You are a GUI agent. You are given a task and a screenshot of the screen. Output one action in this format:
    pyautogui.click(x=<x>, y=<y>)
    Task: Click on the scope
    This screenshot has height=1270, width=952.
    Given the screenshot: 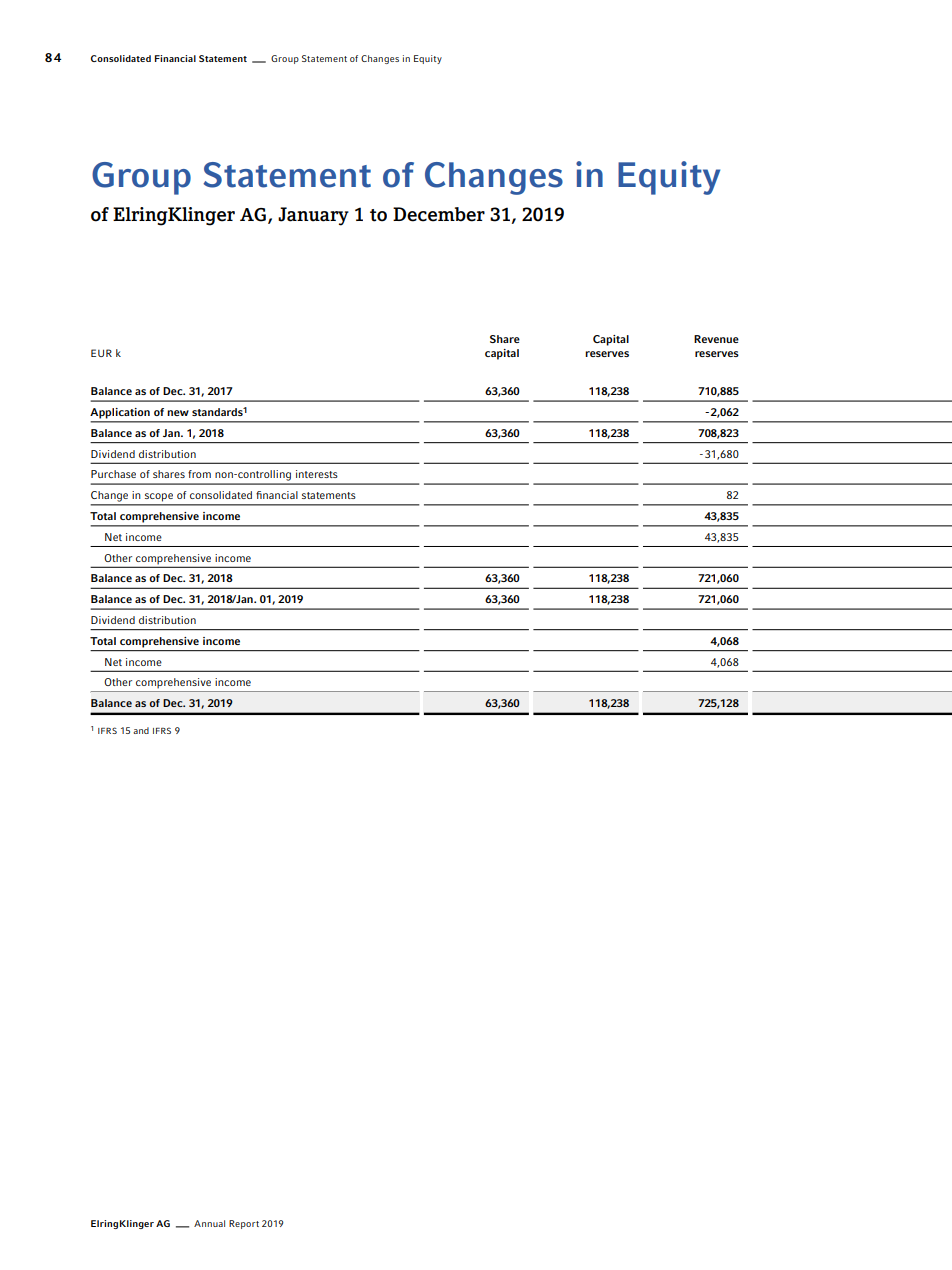 What is the action you would take?
    pyautogui.click(x=159, y=497)
